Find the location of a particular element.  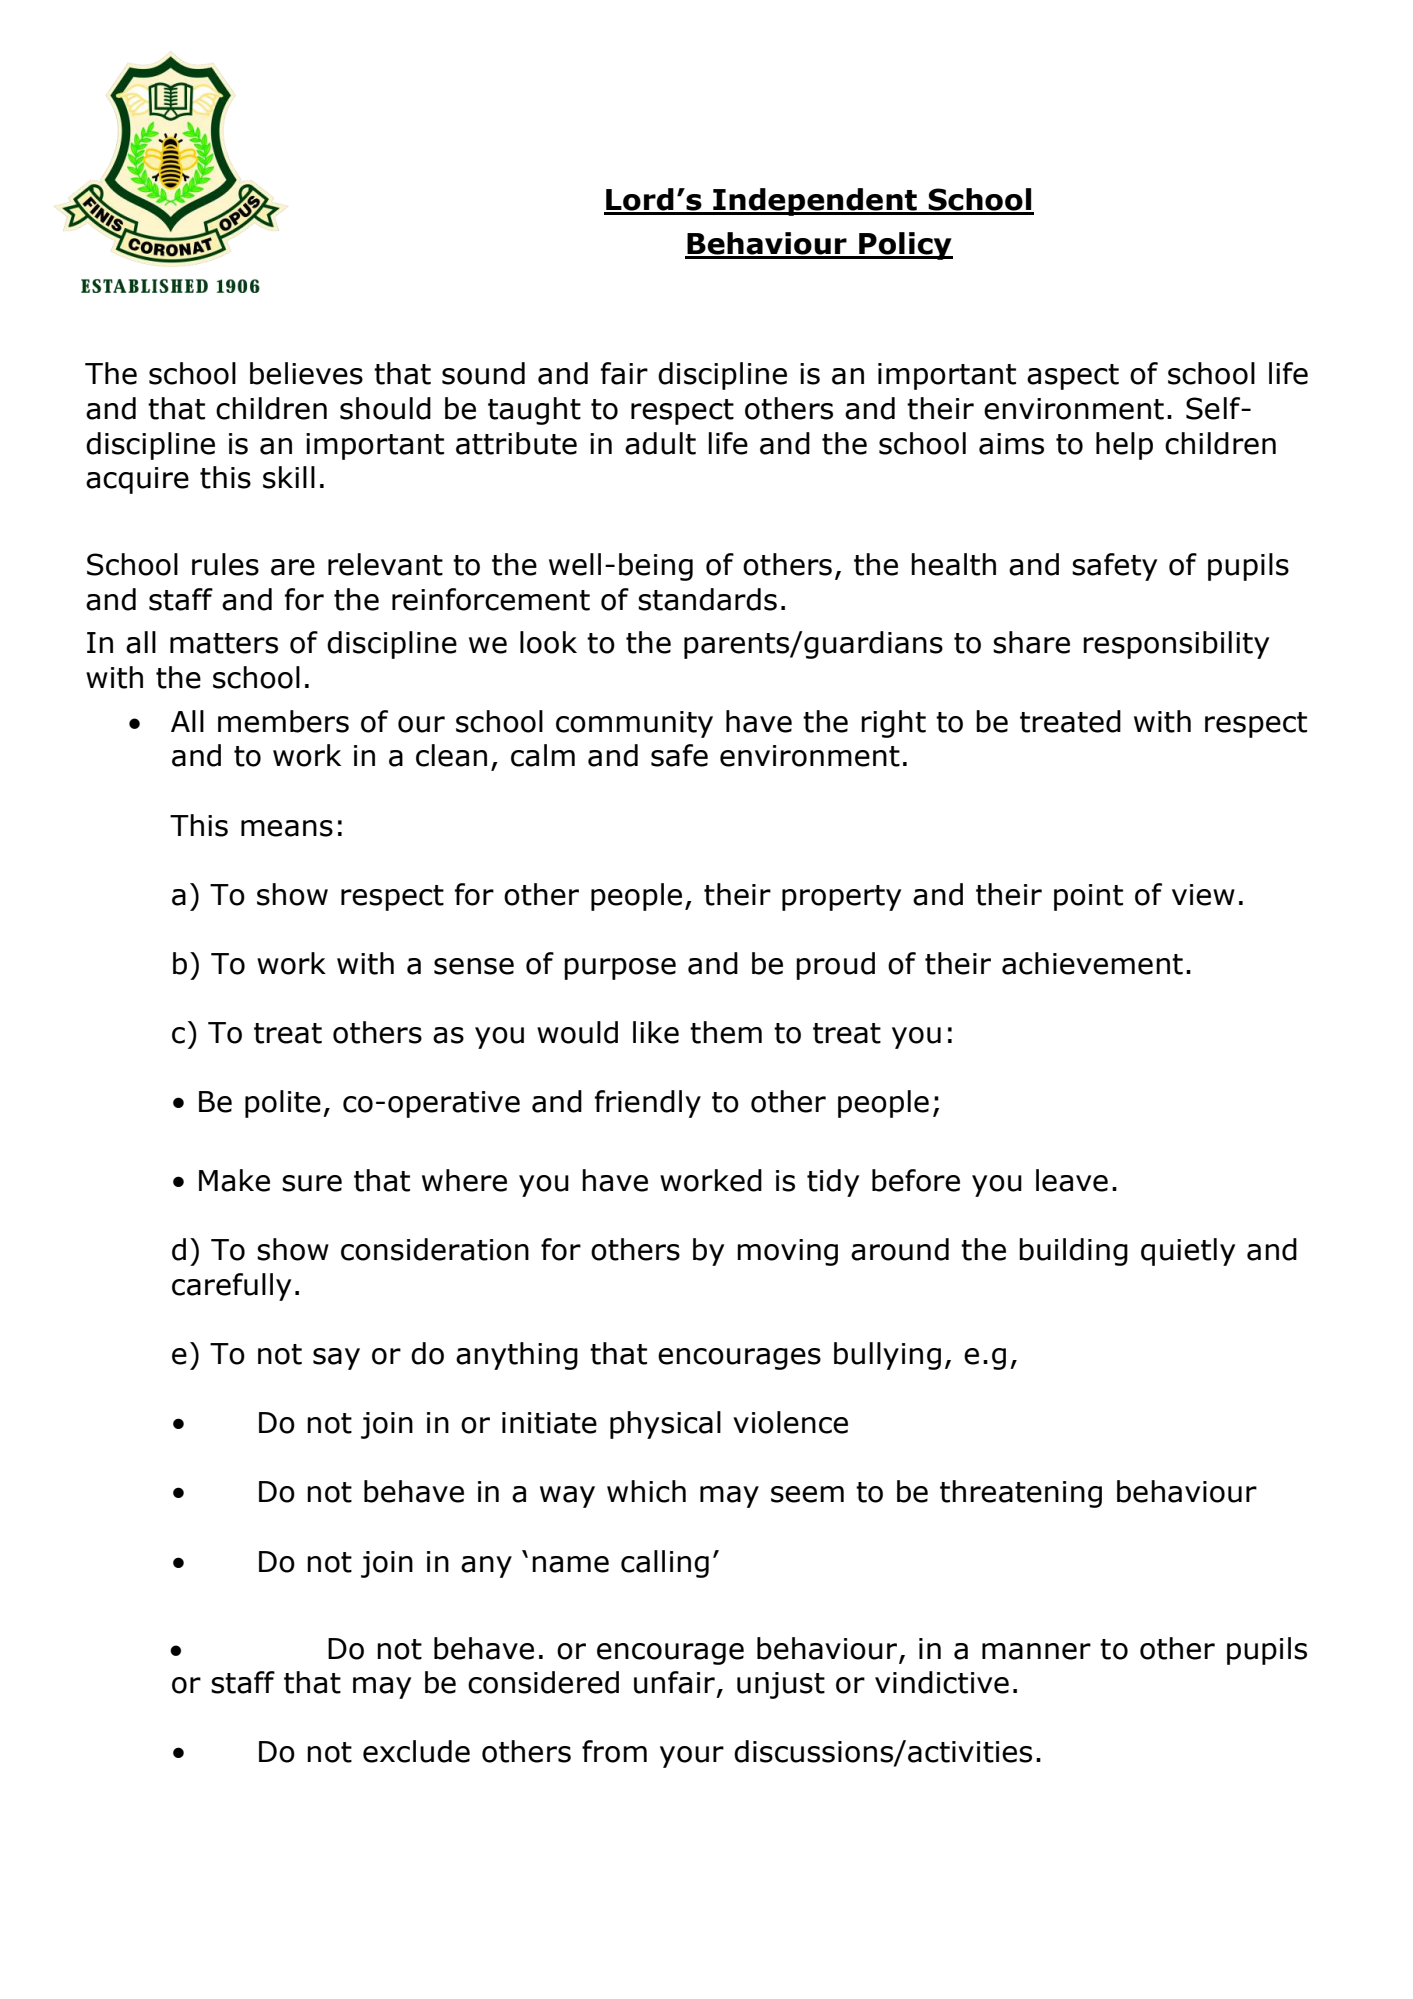

Make is located at coordinates (234, 1180).
